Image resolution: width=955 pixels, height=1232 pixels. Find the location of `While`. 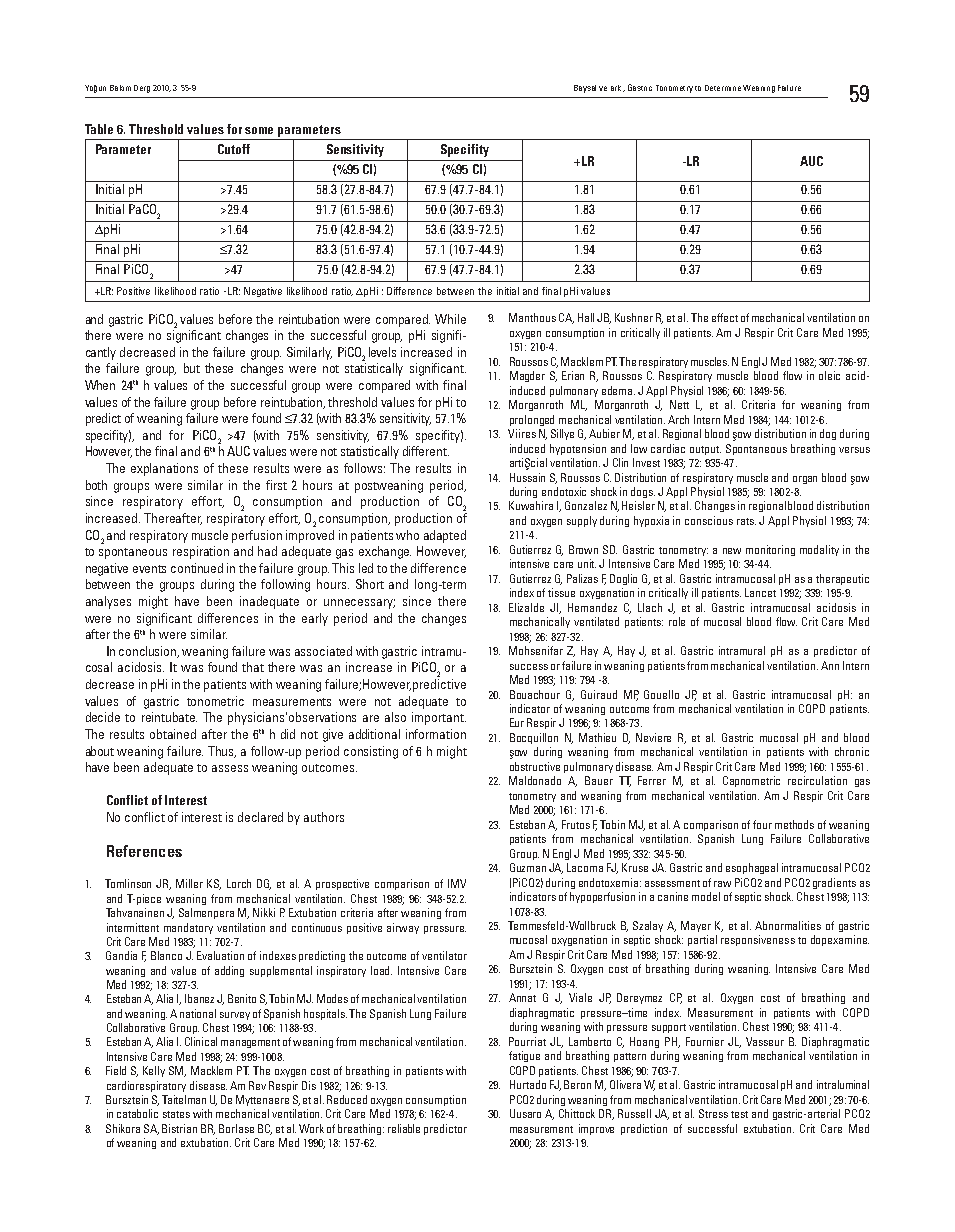

While is located at coordinates (450, 319).
